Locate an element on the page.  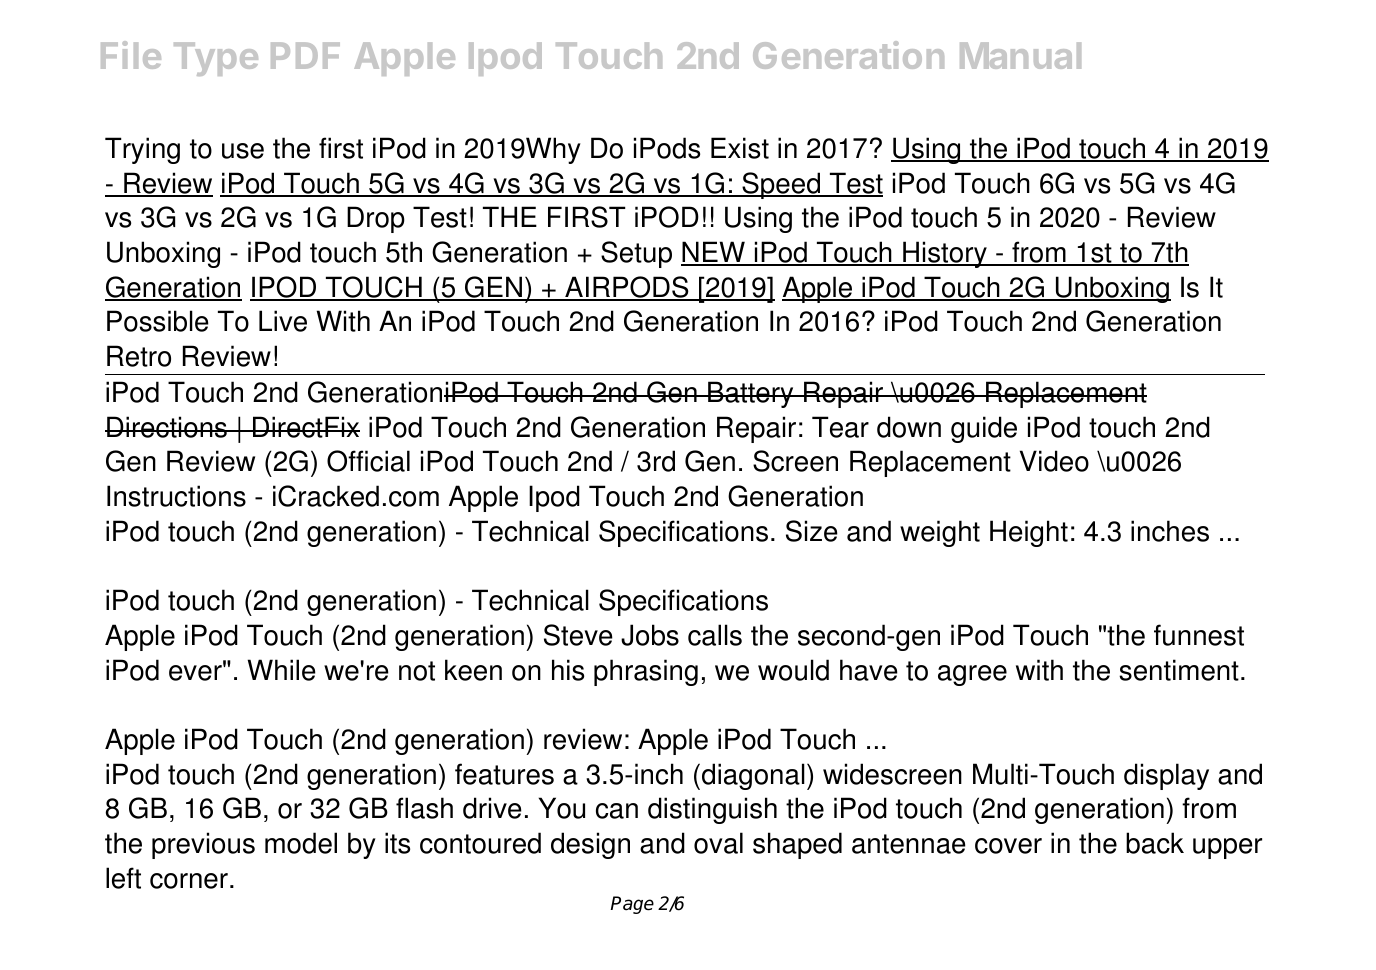
While is located at coordinates (282, 670).
